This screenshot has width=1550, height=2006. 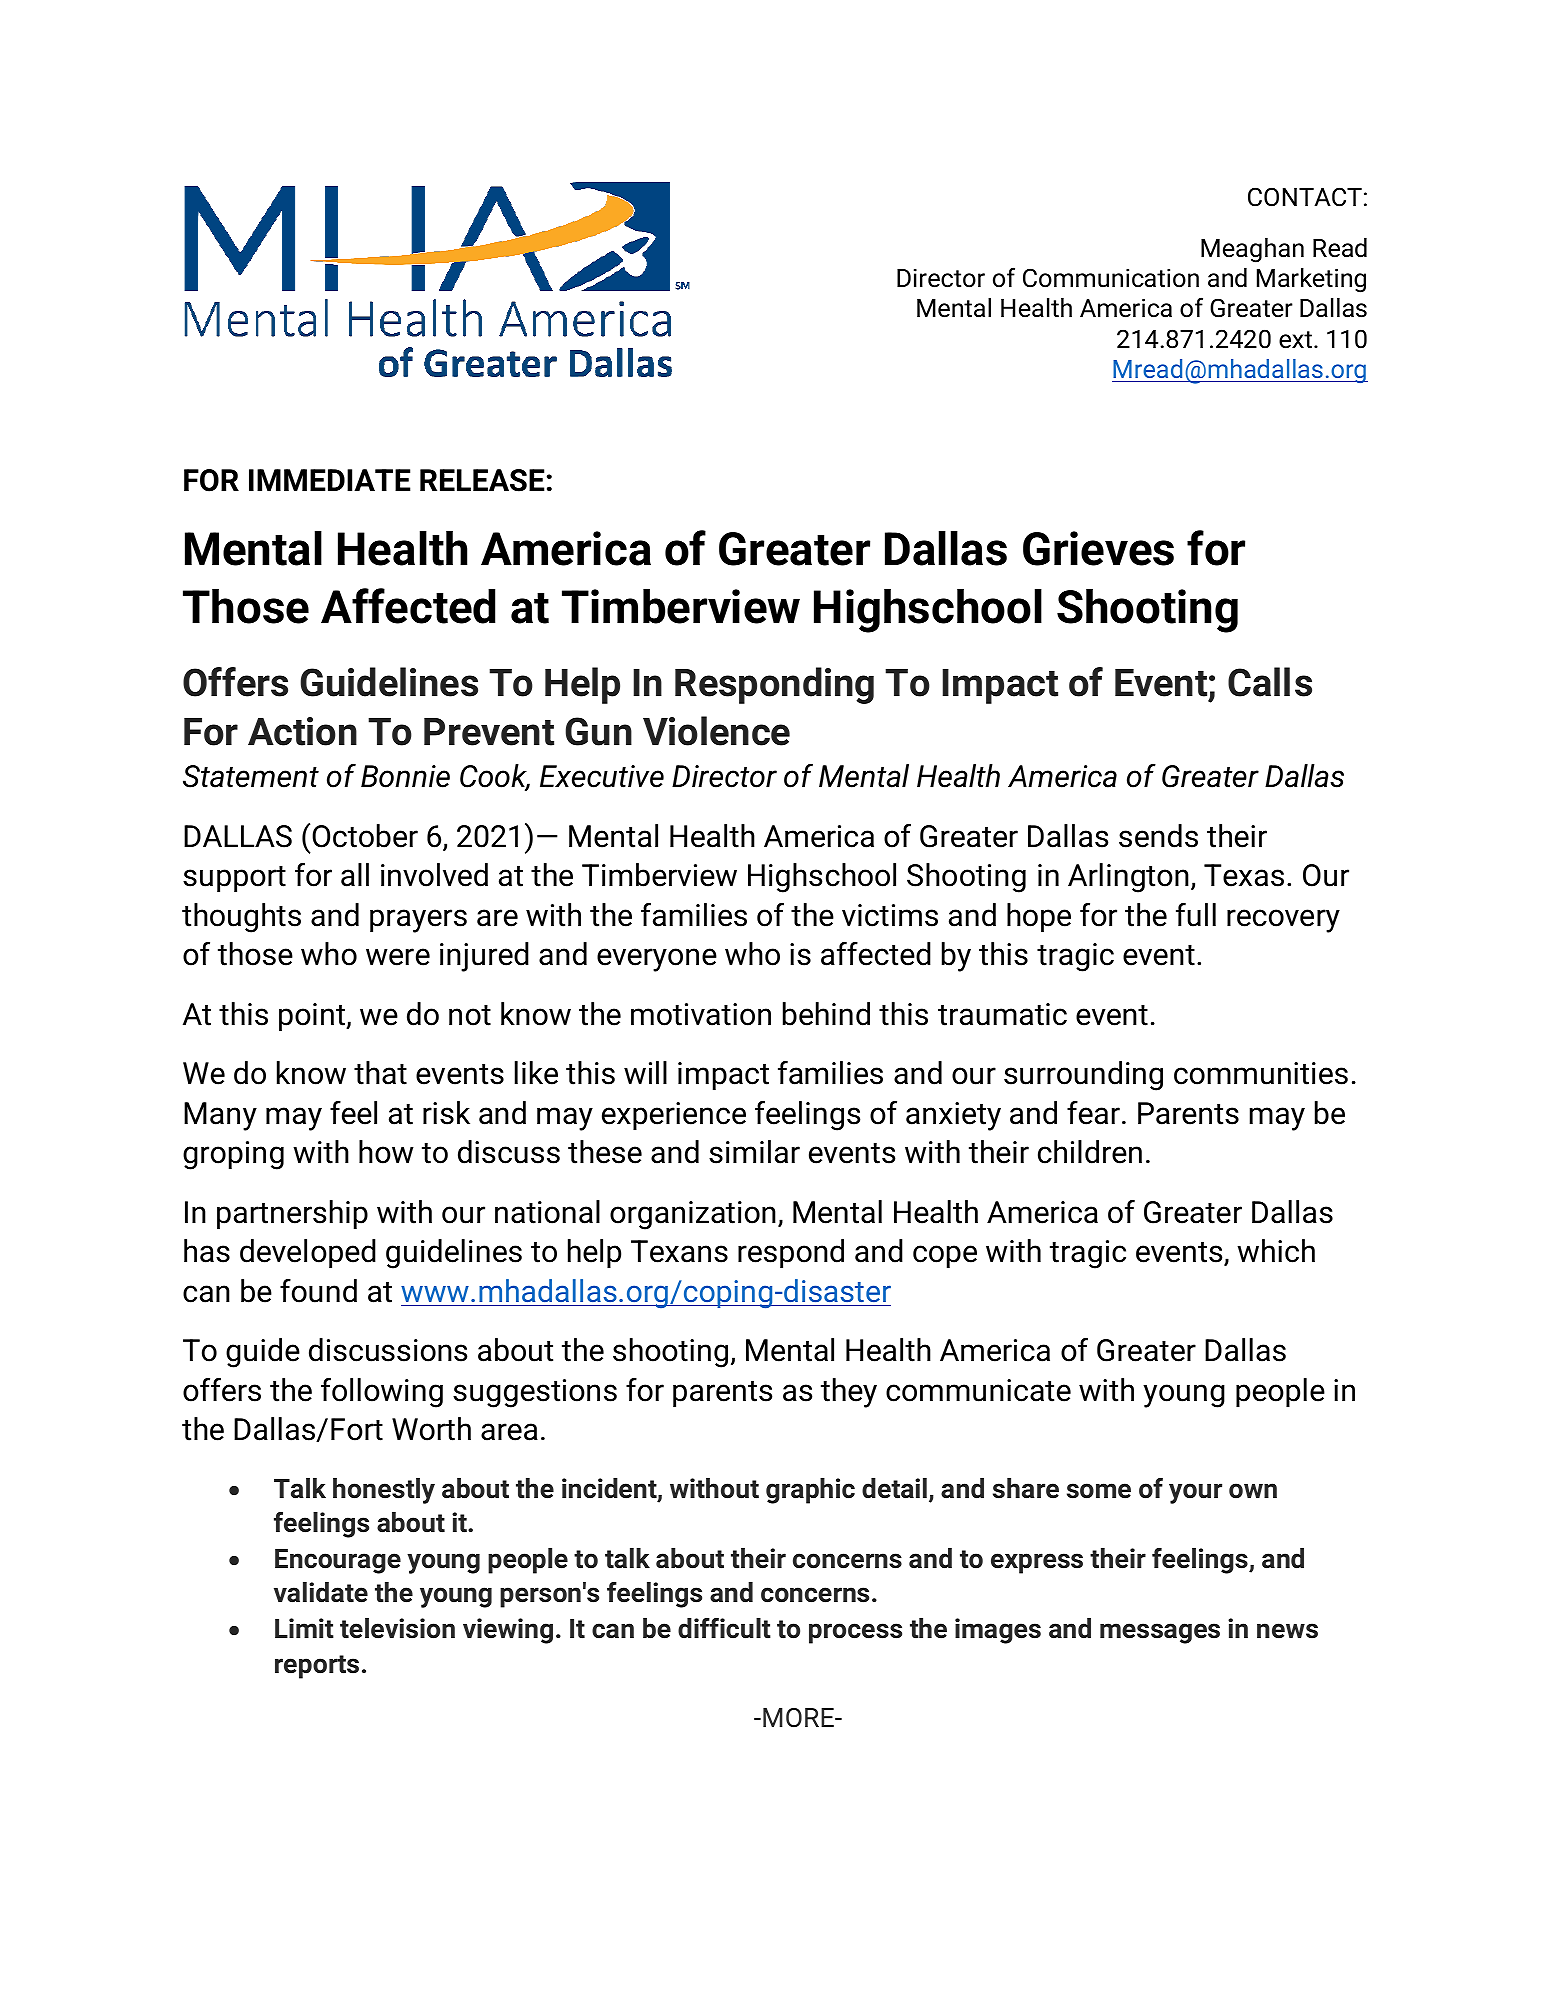 I want to click on children, so click(x=1090, y=1152).
